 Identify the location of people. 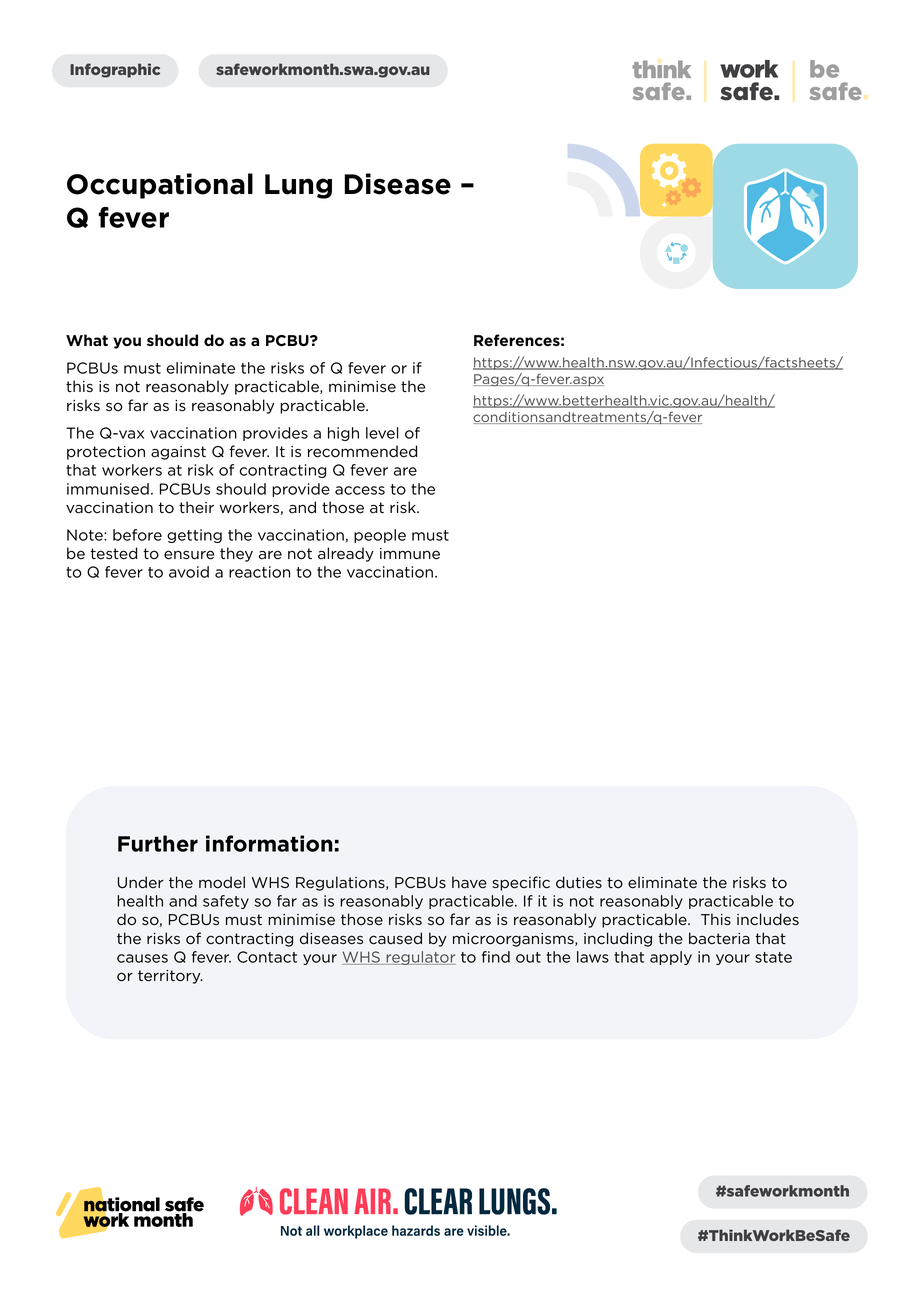
(380, 536).
